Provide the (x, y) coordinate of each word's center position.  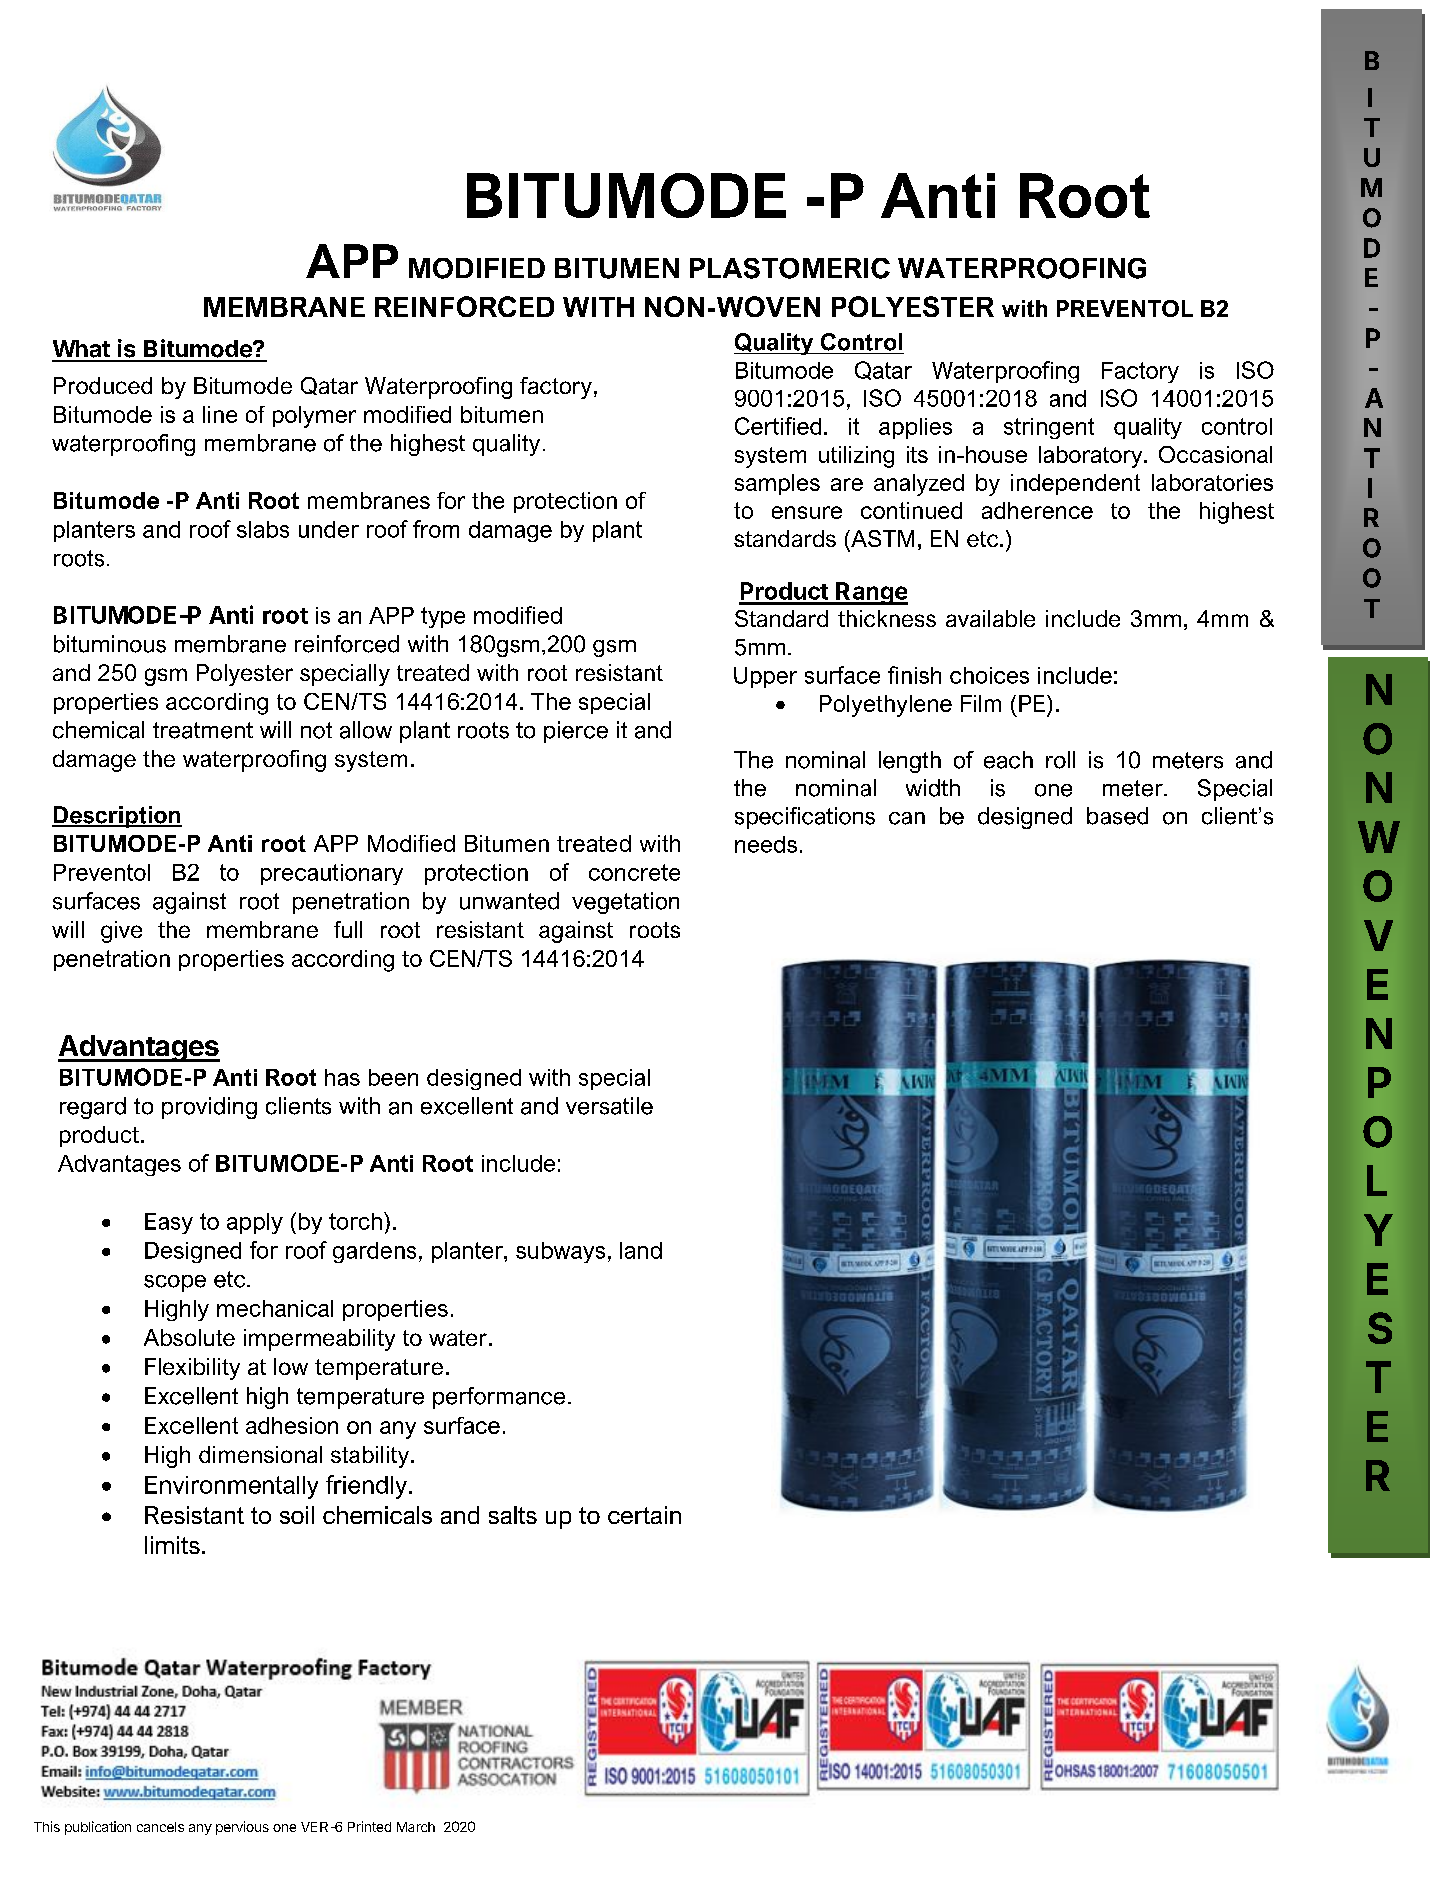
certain (644, 1515)
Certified (778, 426)
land (641, 1250)
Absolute (189, 1337)
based (1117, 816)
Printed (369, 1826)
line (220, 414)
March (416, 1827)
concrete (634, 872)
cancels (160, 1827)
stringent (1049, 428)
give (121, 932)
